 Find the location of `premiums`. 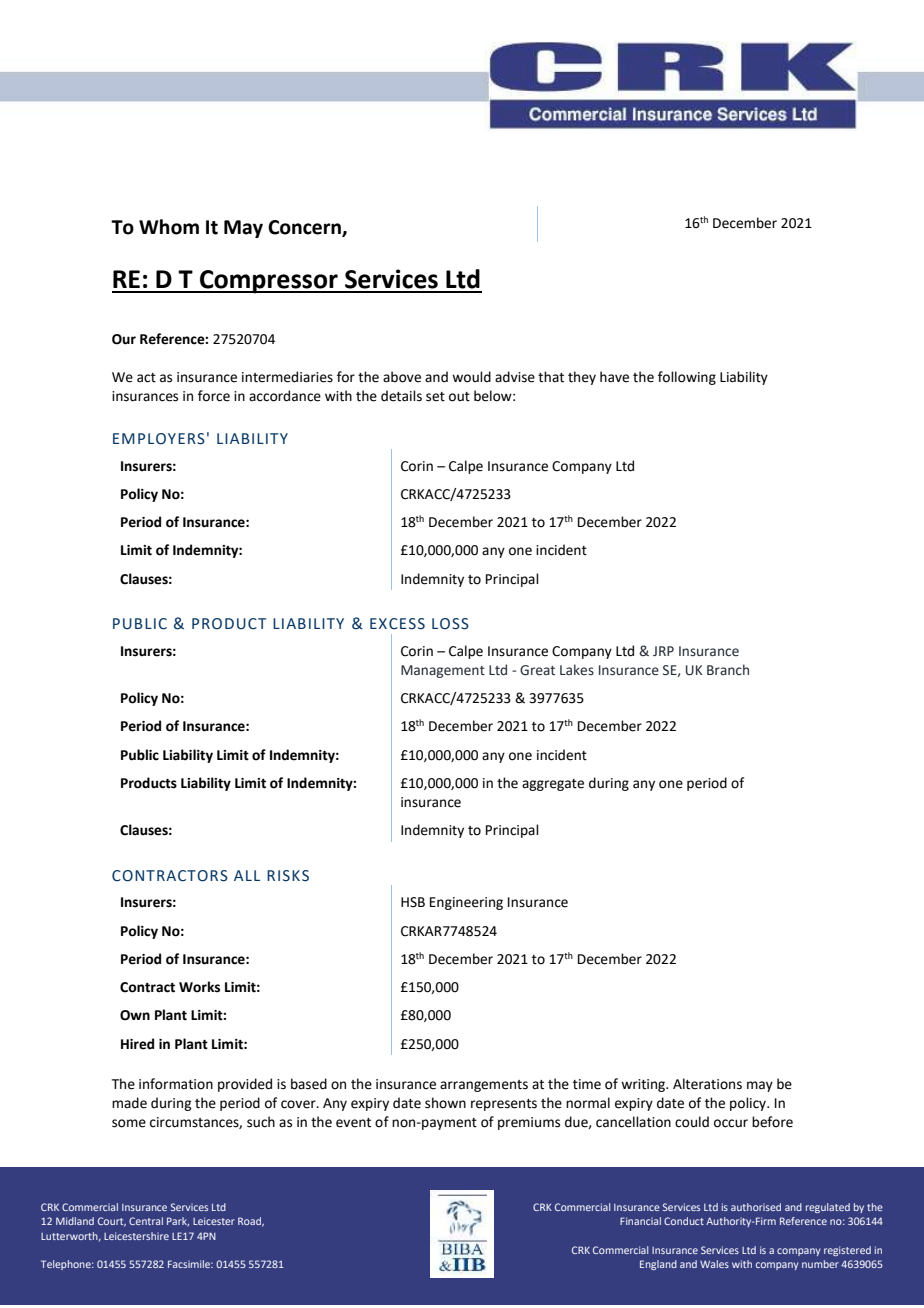

premiums is located at coordinates (529, 1123).
